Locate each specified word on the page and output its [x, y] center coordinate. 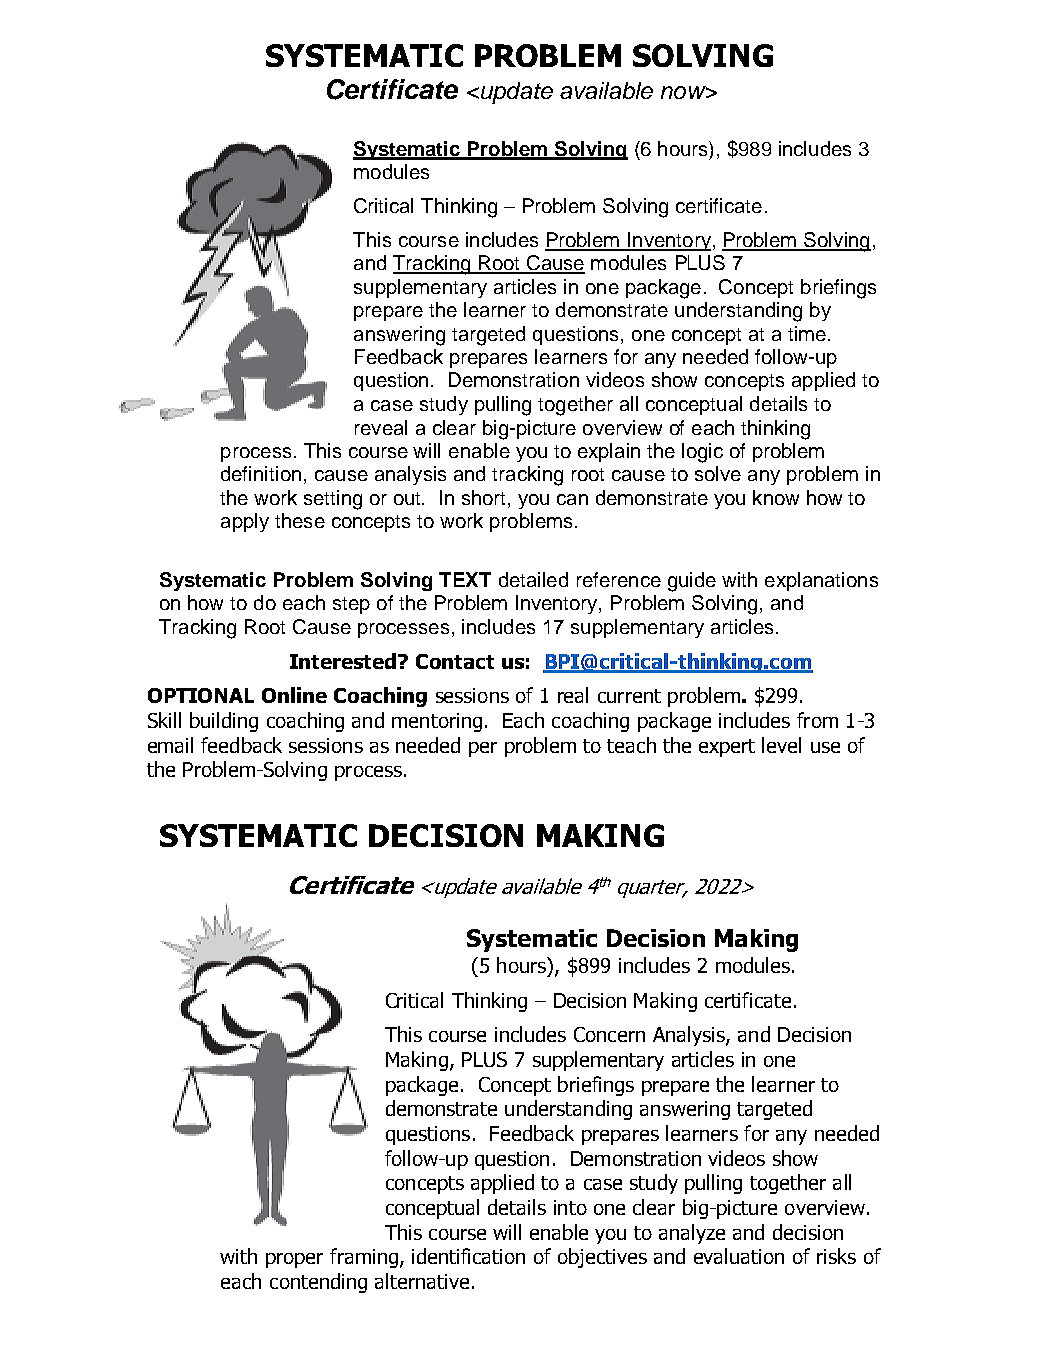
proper [294, 1260]
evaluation [739, 1256]
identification [468, 1256]
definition [261, 473]
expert [727, 748]
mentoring [437, 722]
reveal [381, 427]
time [807, 333]
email [170, 745]
